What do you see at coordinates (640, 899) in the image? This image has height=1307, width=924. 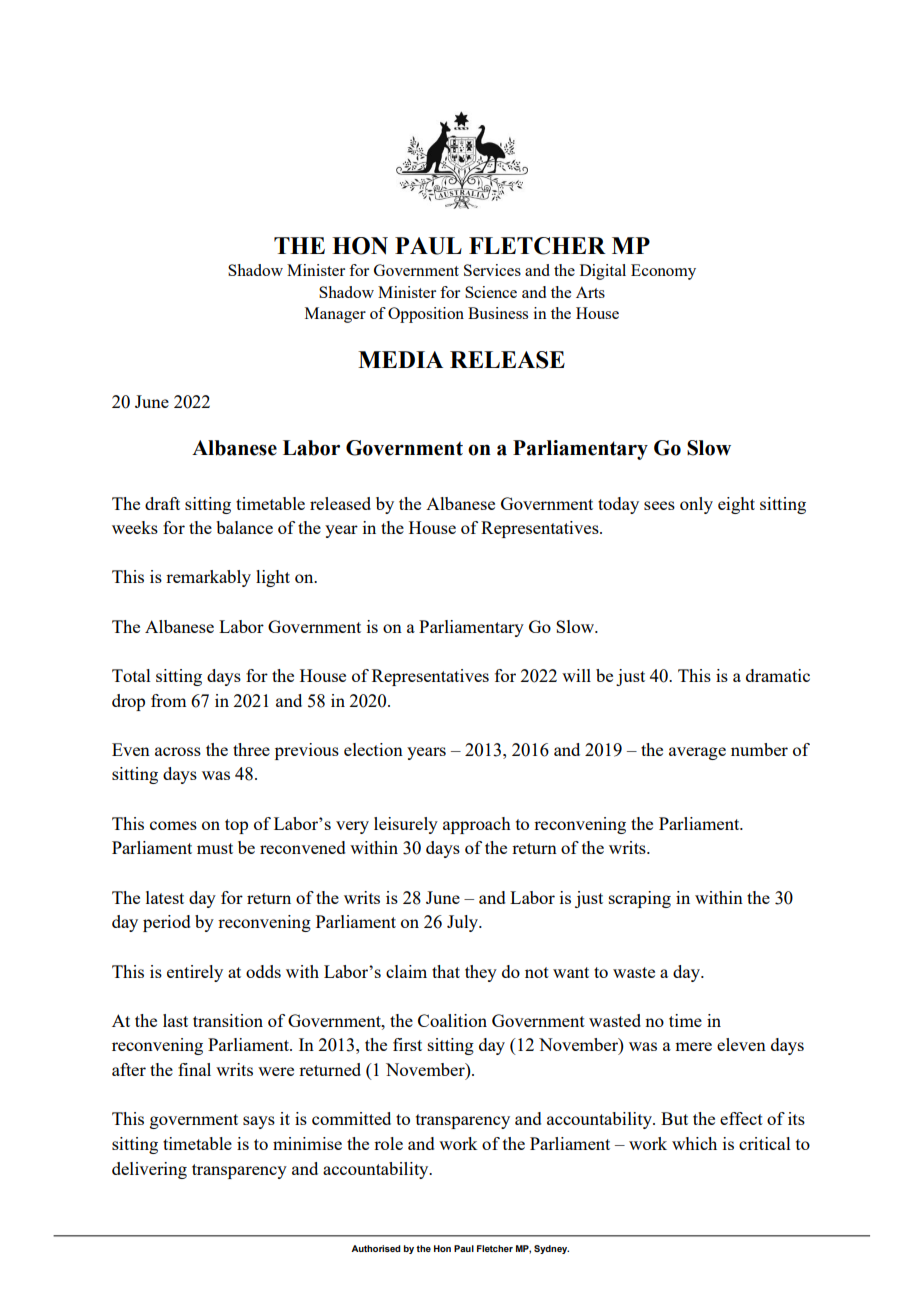 I see `scraping` at bounding box center [640, 899].
